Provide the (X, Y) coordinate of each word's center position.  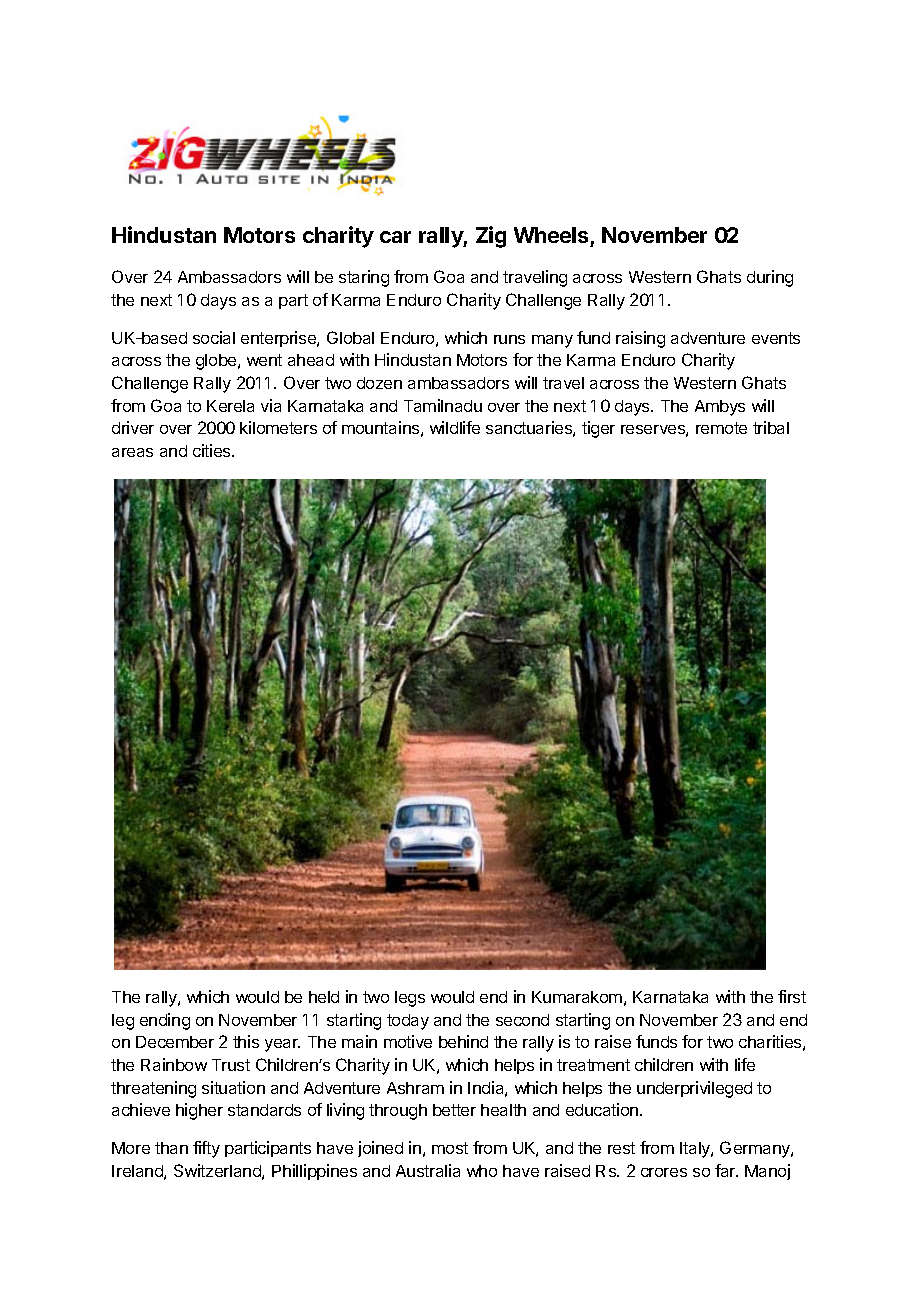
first (792, 996)
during (770, 278)
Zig (491, 237)
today (408, 1022)
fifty (206, 1149)
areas (132, 452)
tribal (771, 427)
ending (165, 1021)
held (324, 997)
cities (213, 450)
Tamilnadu (443, 405)
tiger (598, 429)
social (214, 337)
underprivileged (694, 1089)
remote (721, 428)
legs (410, 999)
